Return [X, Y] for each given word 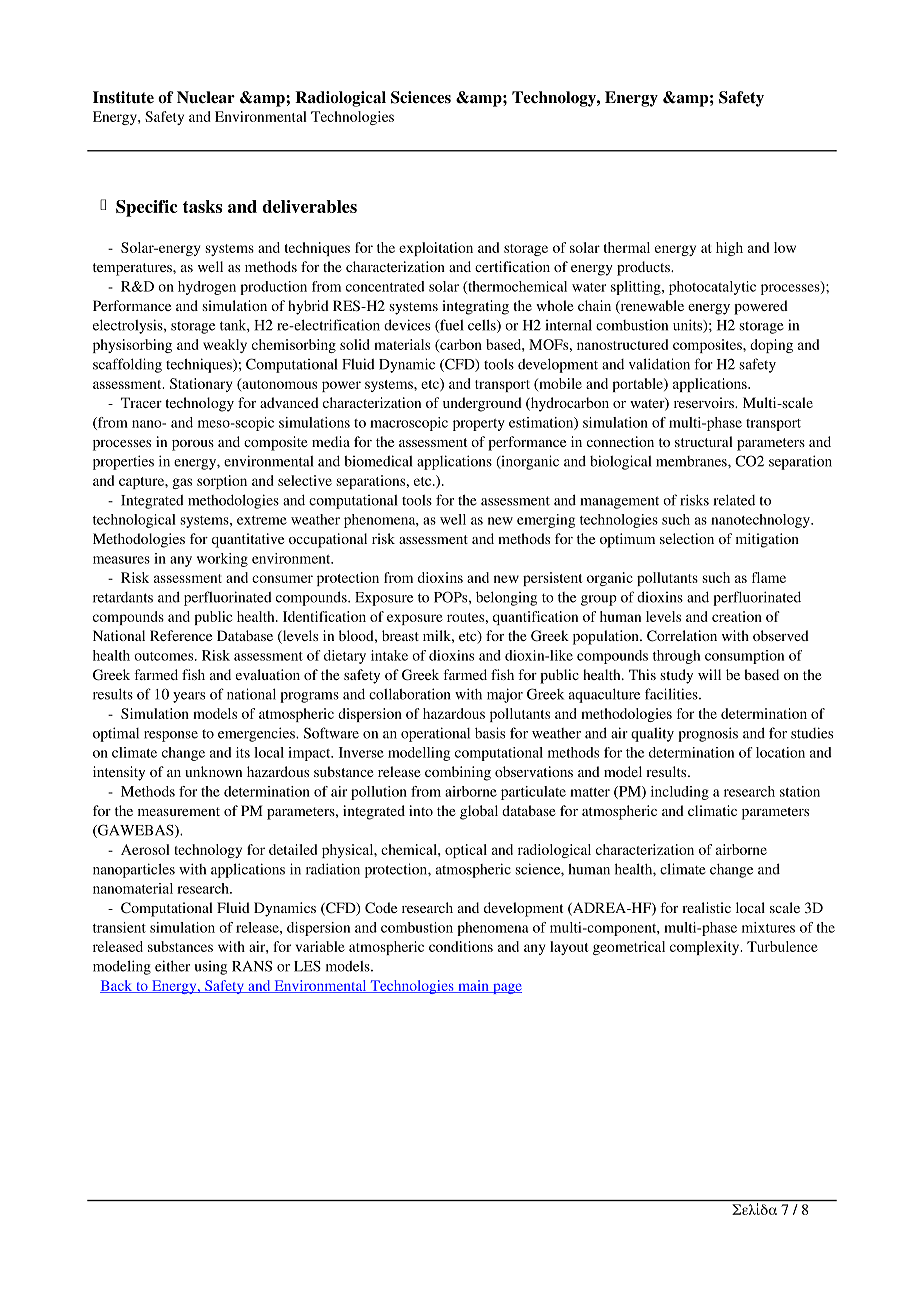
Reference [181, 635]
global [479, 812]
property [479, 425]
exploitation [436, 249]
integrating [475, 307]
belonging [506, 598]
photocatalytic [712, 288]
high [729, 249]
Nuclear [206, 97]
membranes [692, 461]
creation [737, 616]
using [211, 968]
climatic [712, 810]
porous [193, 445]
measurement [179, 811]
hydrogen [207, 288]
